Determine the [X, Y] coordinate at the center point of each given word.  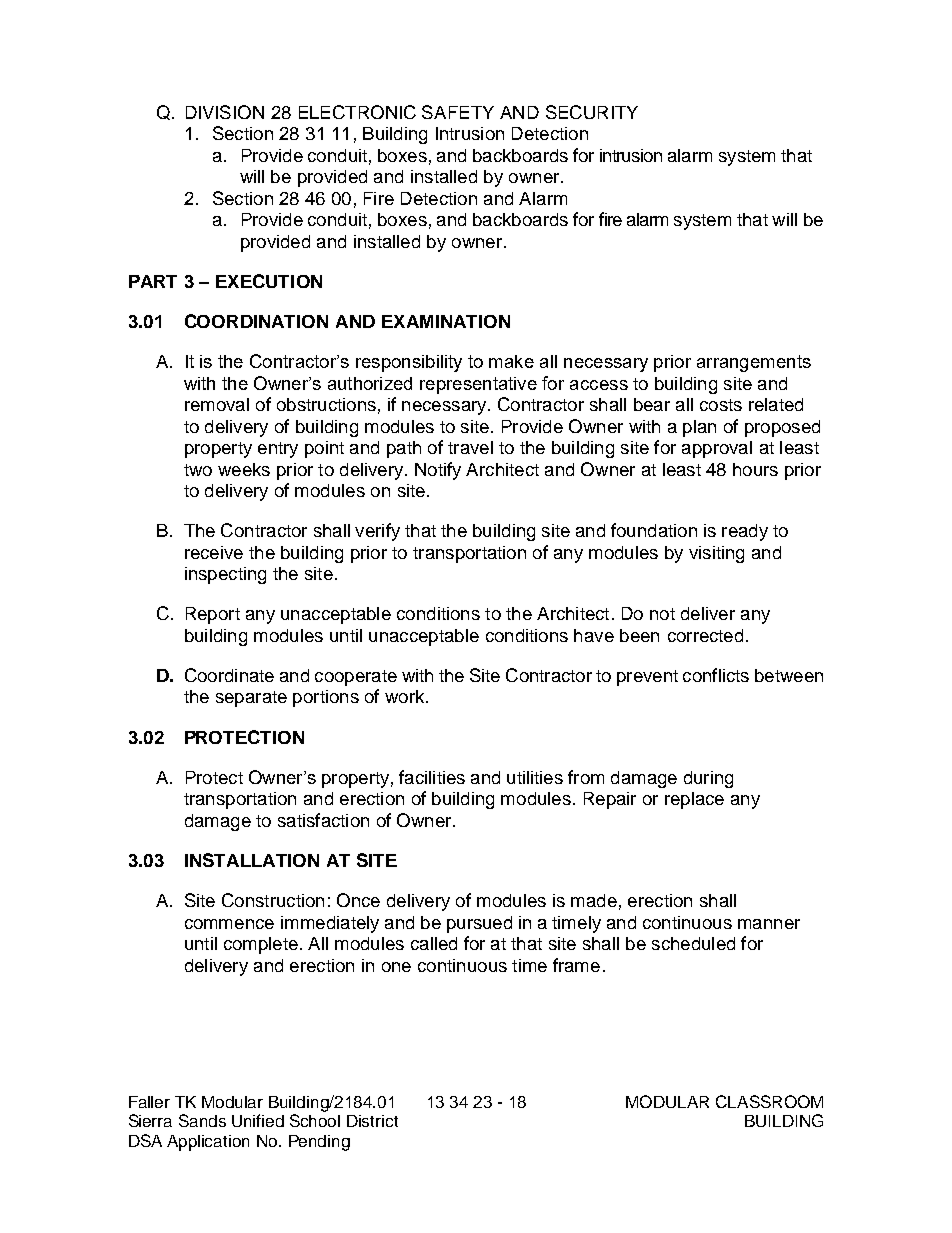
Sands [202, 1120]
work [406, 696]
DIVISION [225, 112]
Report [213, 615]
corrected [705, 635]
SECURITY [592, 112]
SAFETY [458, 112]
